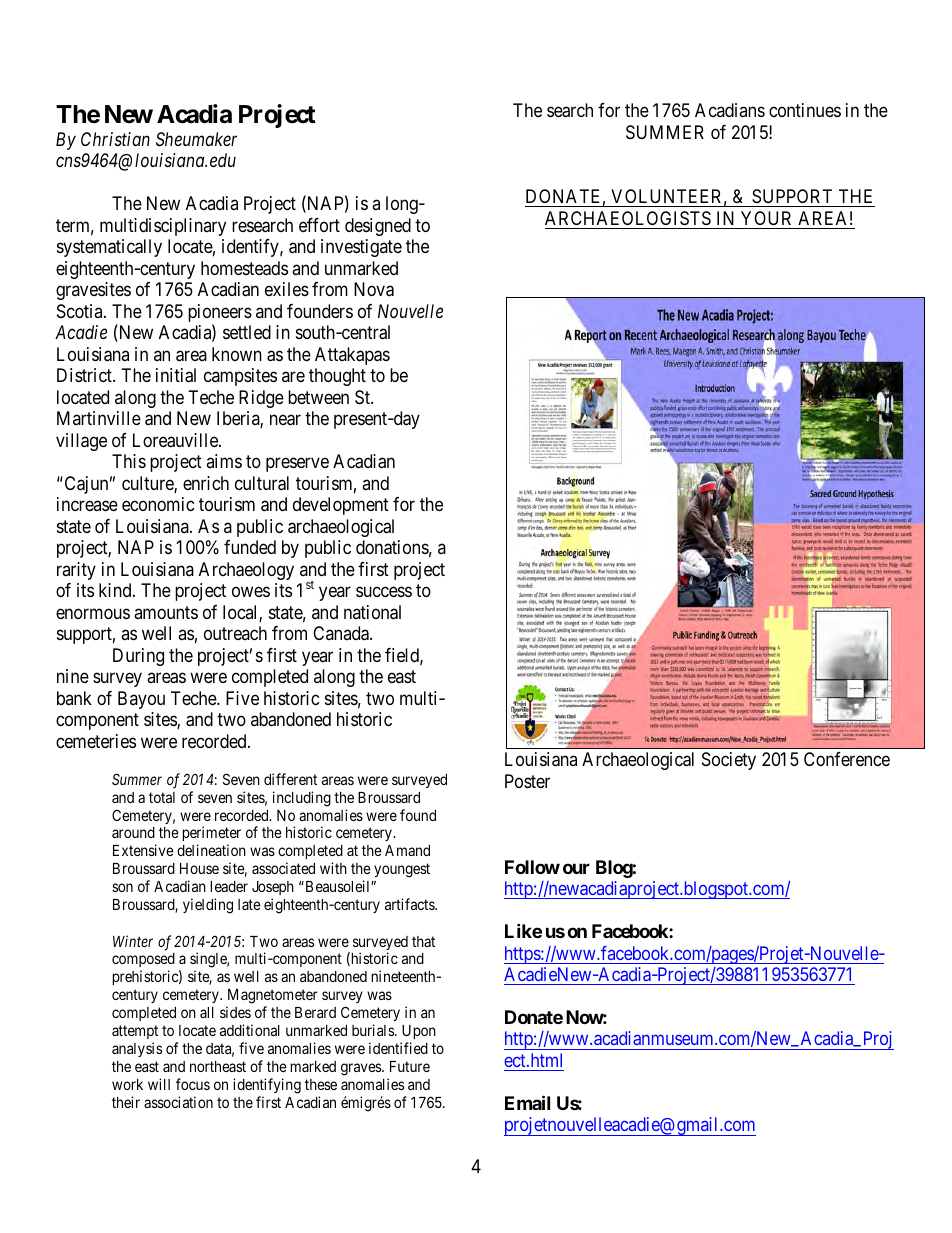 Image resolution: width=952 pixels, height=1233 pixels. Describe the element at coordinates (384, 592) in the image. I see `success` at that location.
